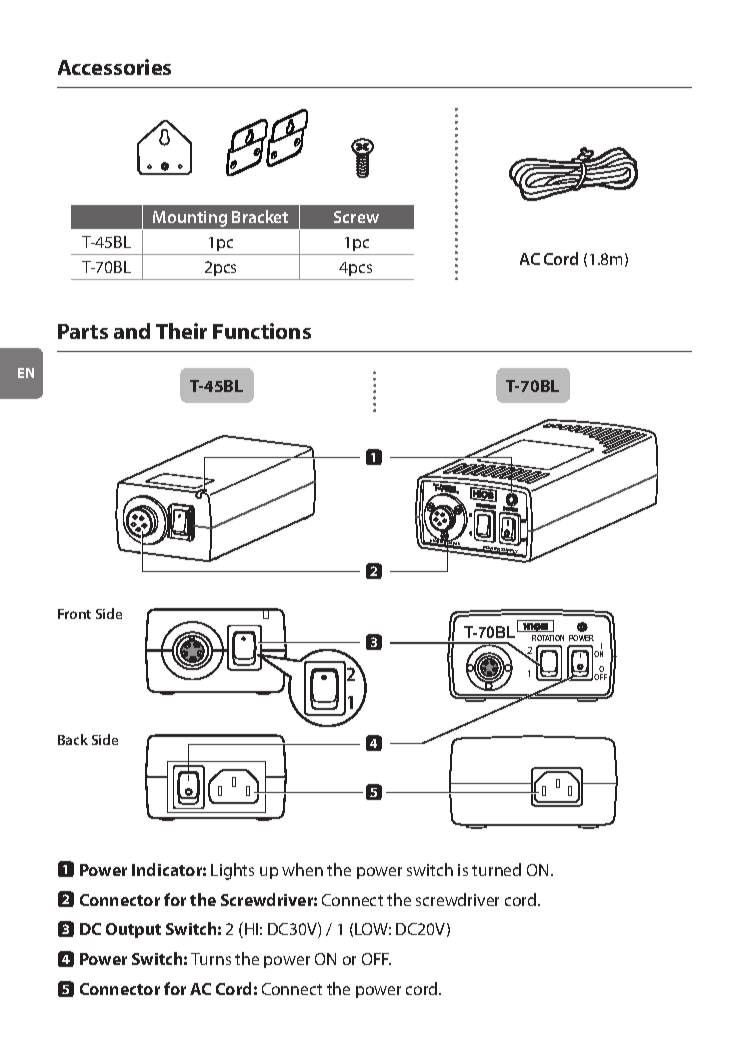 The image size is (749, 1055). I want to click on Lights, so click(232, 871).
